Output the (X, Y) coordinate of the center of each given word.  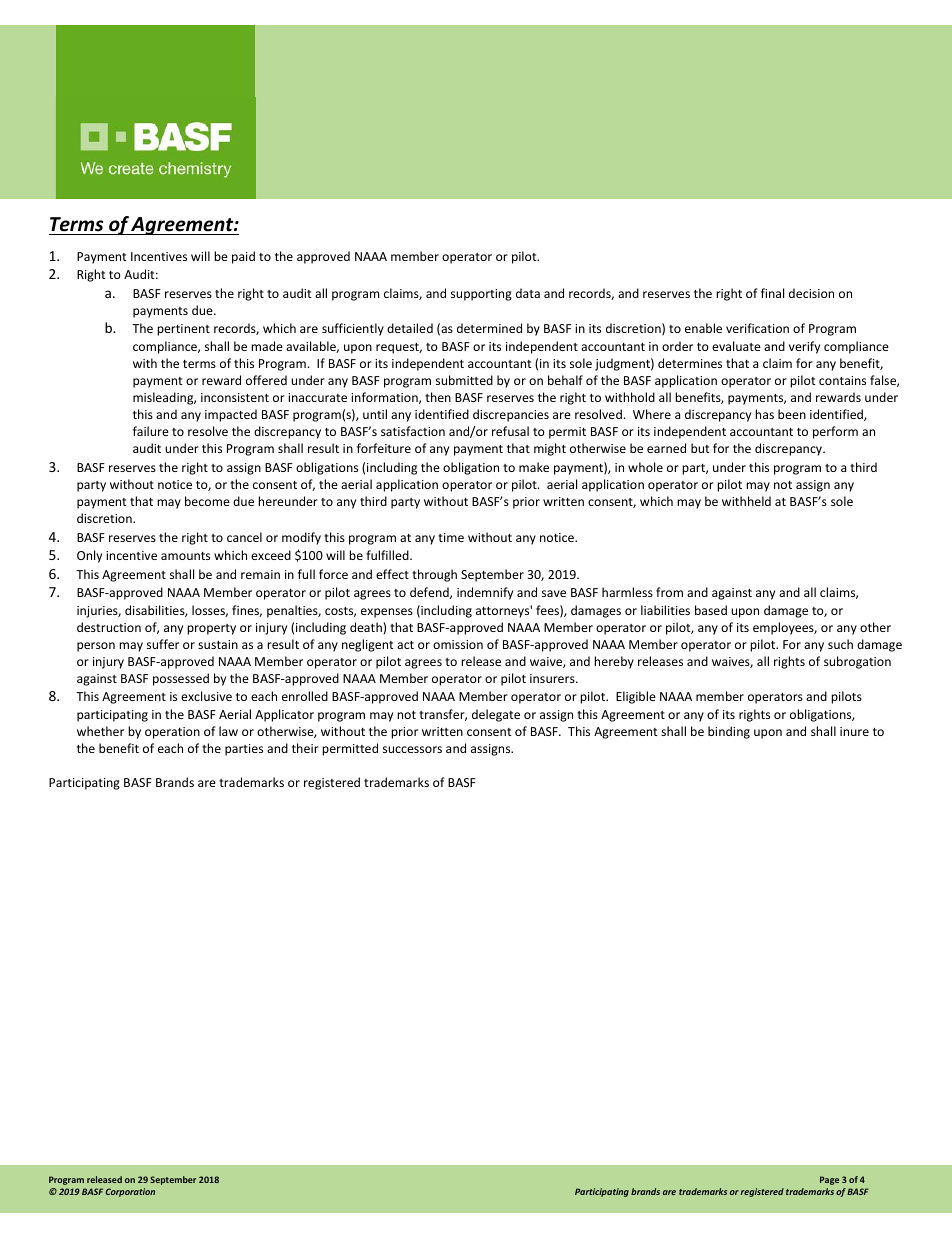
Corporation (130, 1192)
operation (172, 733)
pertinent (183, 330)
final (772, 293)
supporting (481, 295)
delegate (496, 715)
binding (729, 732)
